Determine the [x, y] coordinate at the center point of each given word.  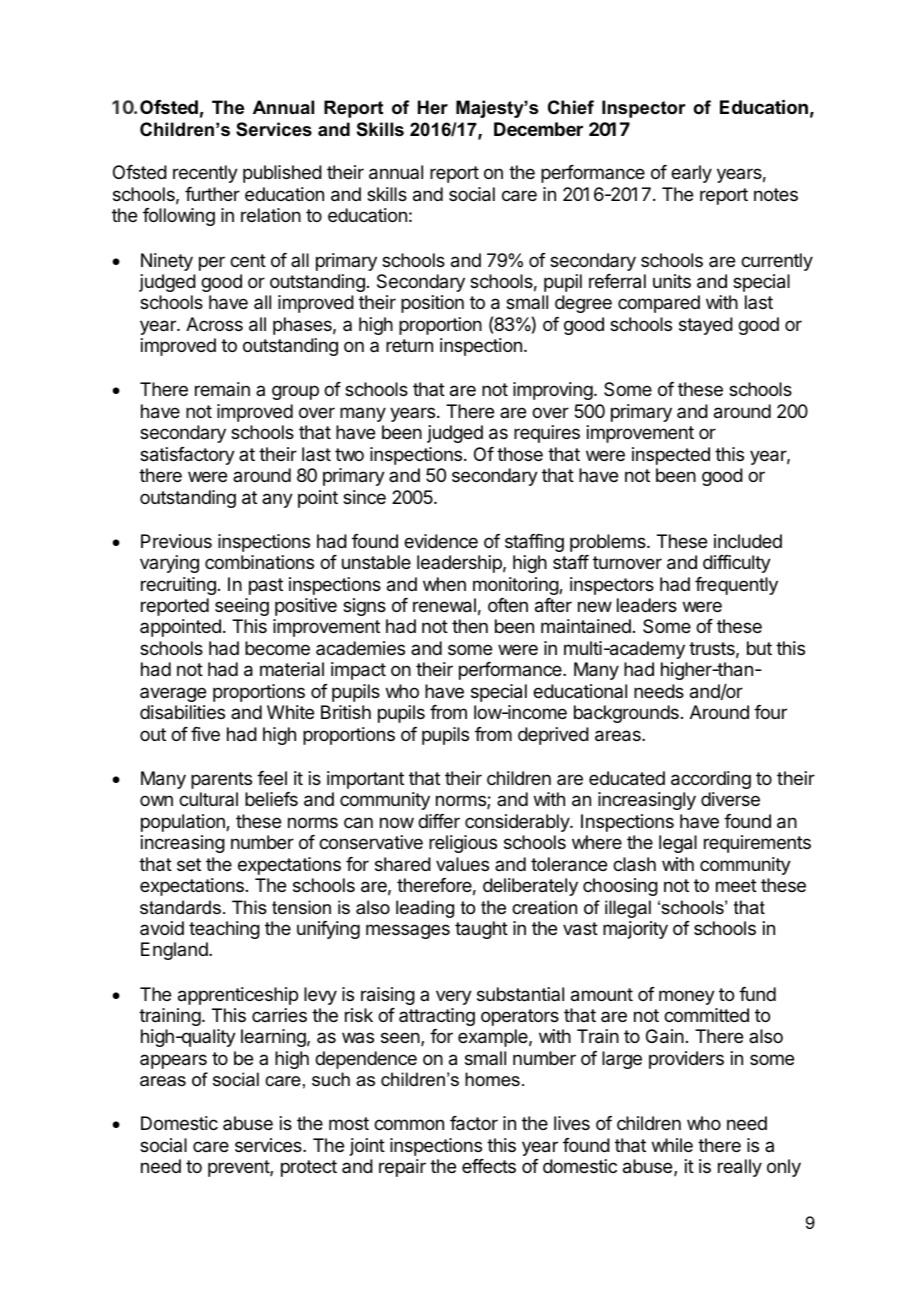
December [538, 129]
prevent [239, 1168]
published [282, 174]
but [759, 648]
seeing [242, 607]
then [470, 626]
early [691, 174]
